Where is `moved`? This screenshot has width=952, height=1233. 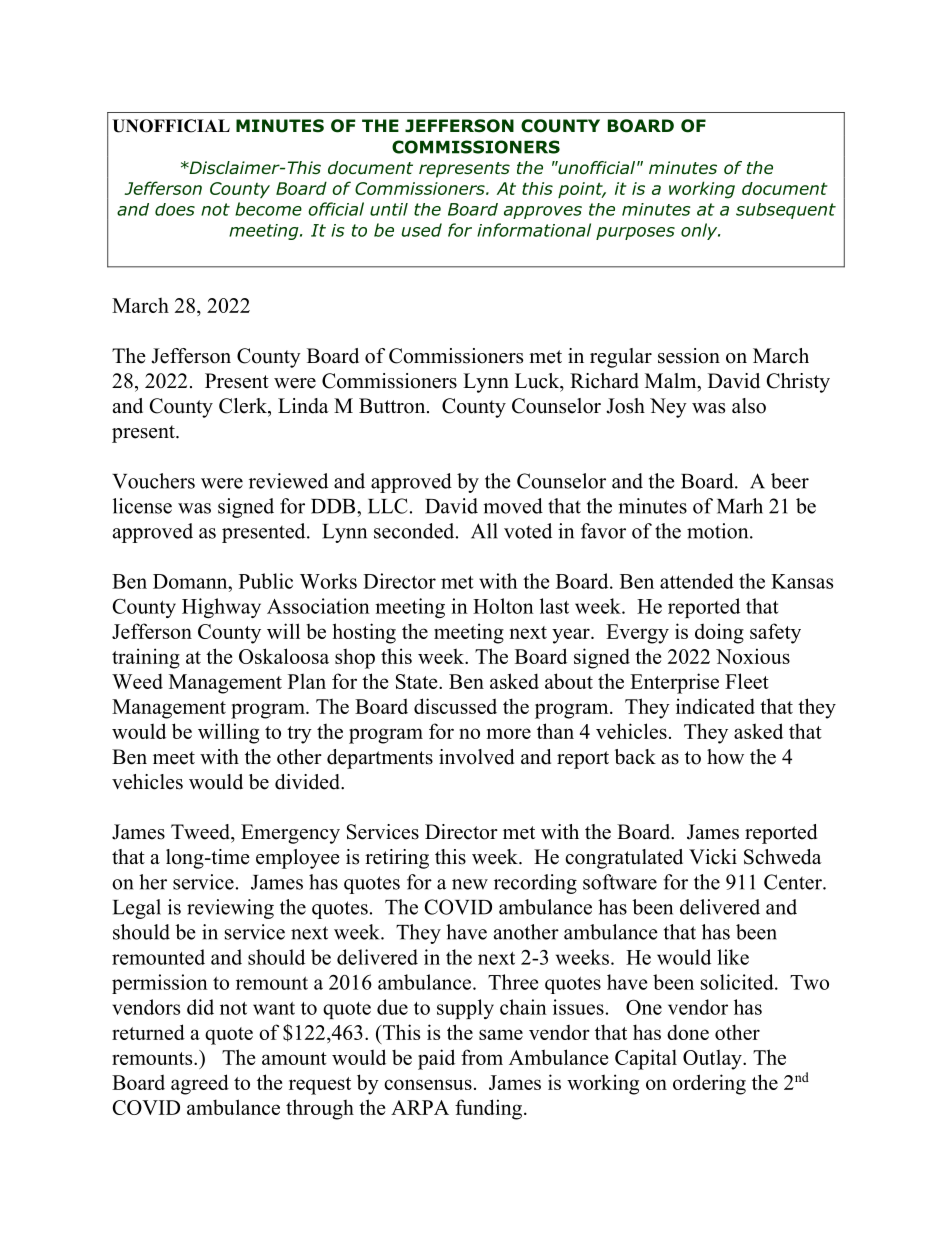 moved is located at coordinates (513, 506).
